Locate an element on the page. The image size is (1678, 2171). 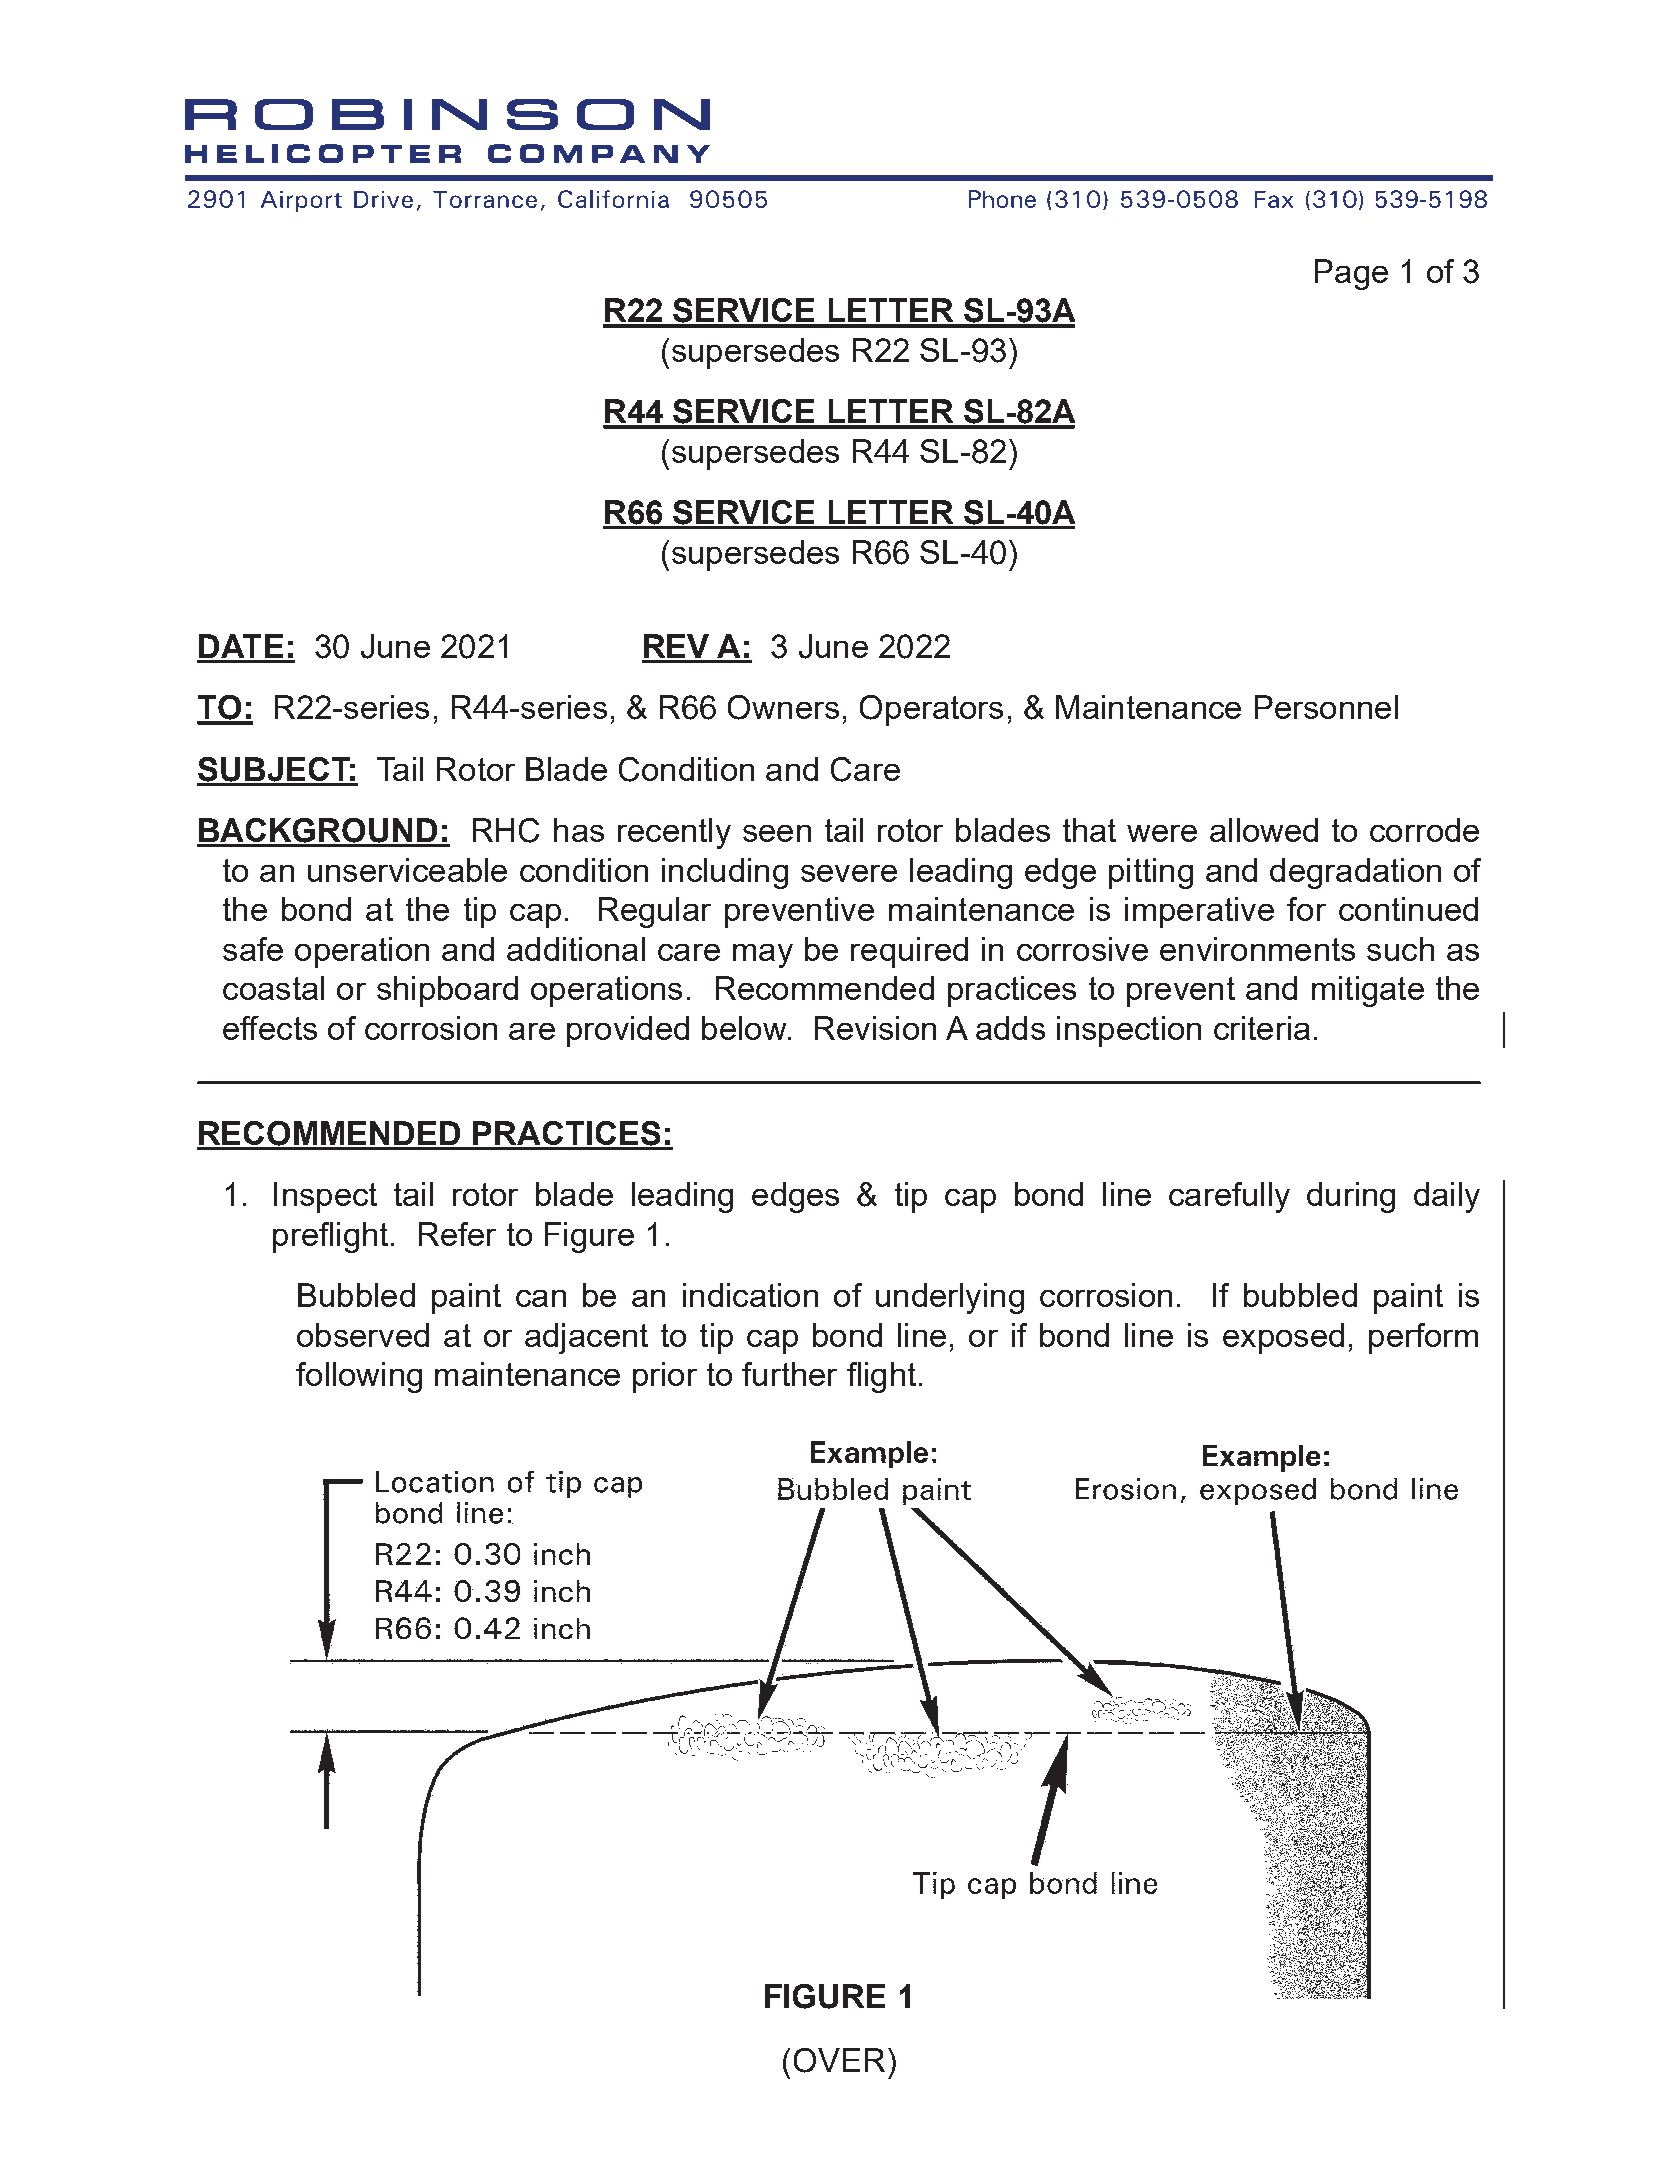
Owners is located at coordinates (783, 707).
